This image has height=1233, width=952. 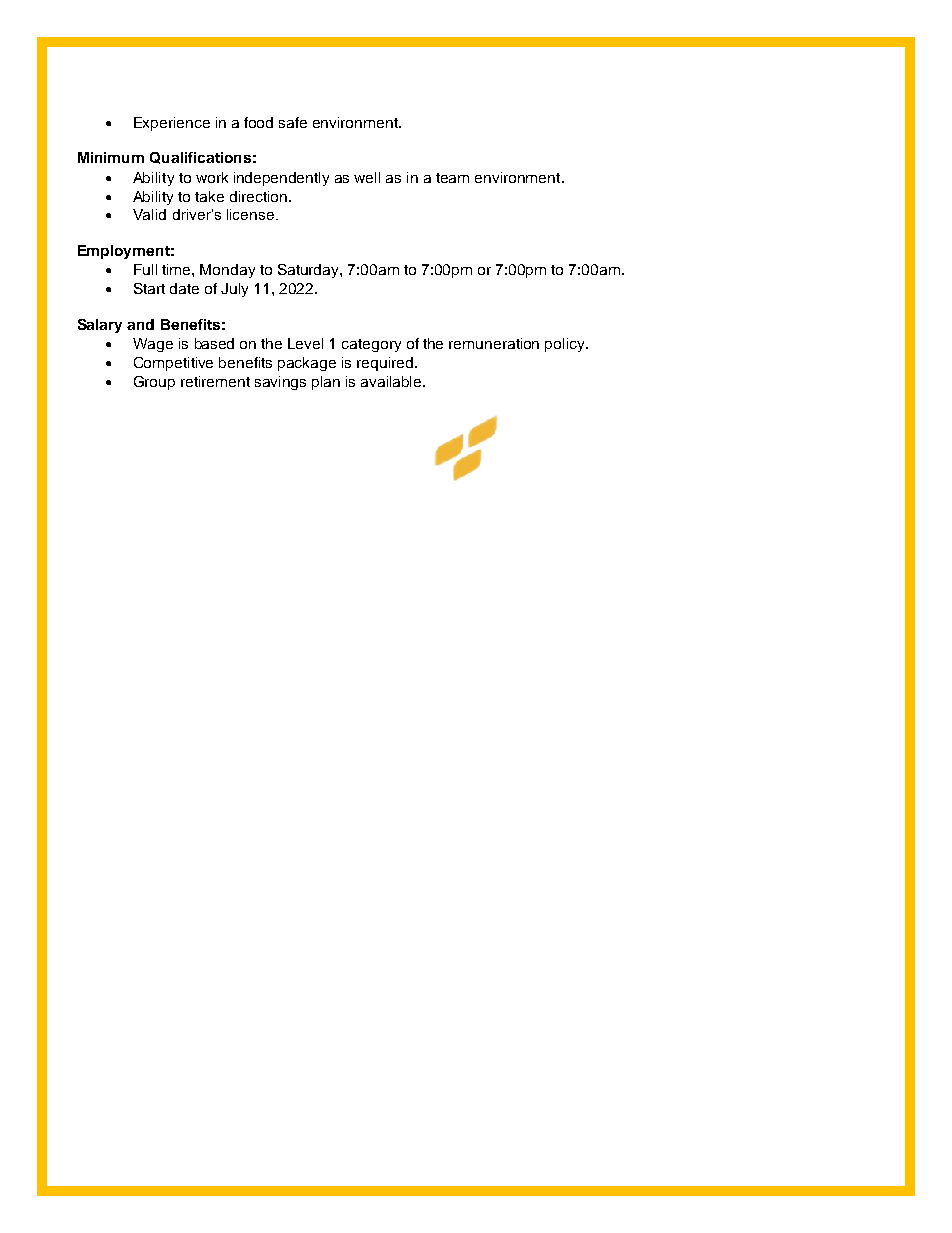 What do you see at coordinates (154, 383) in the image?
I see `Group` at bounding box center [154, 383].
